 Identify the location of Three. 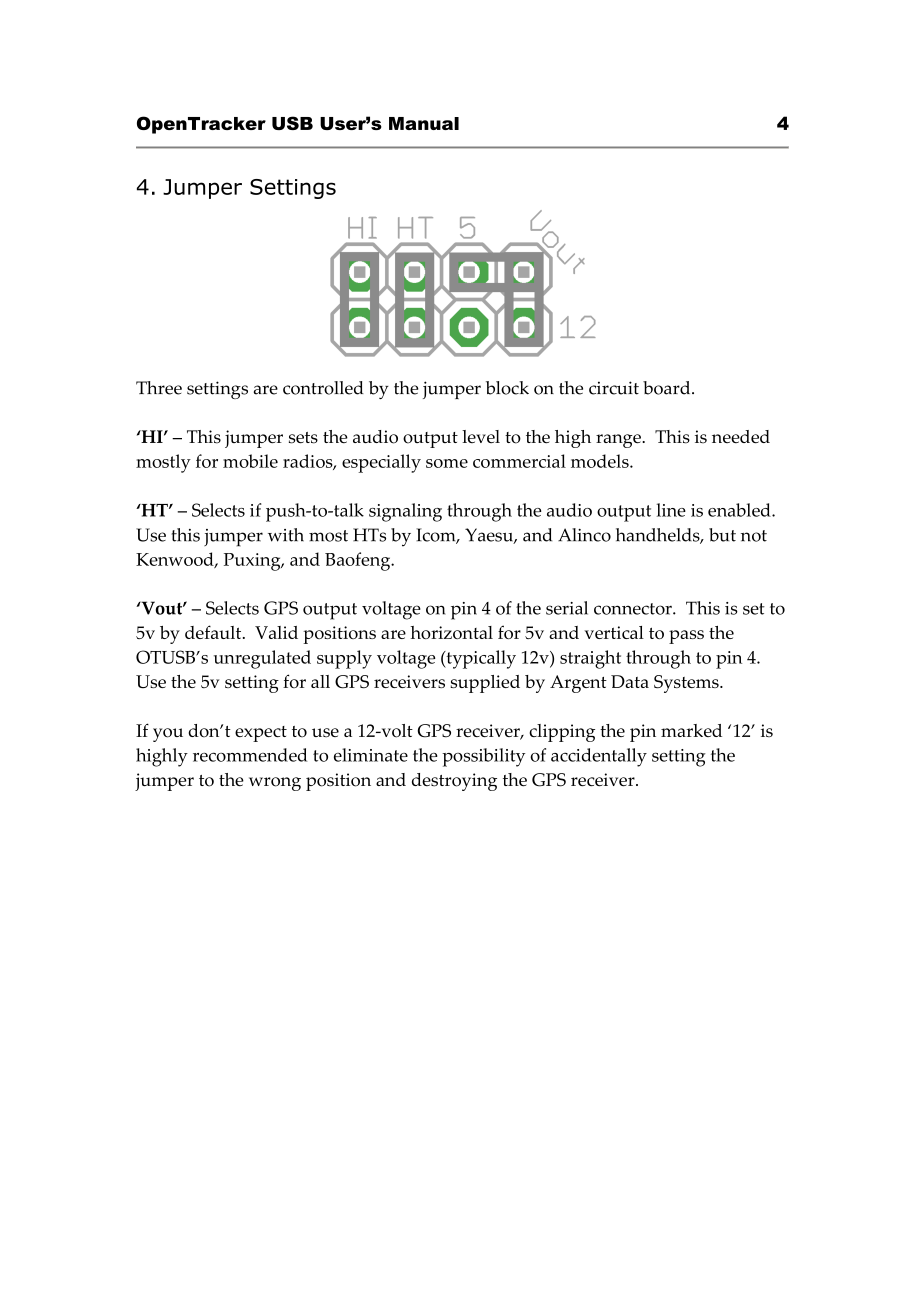
(159, 388).
